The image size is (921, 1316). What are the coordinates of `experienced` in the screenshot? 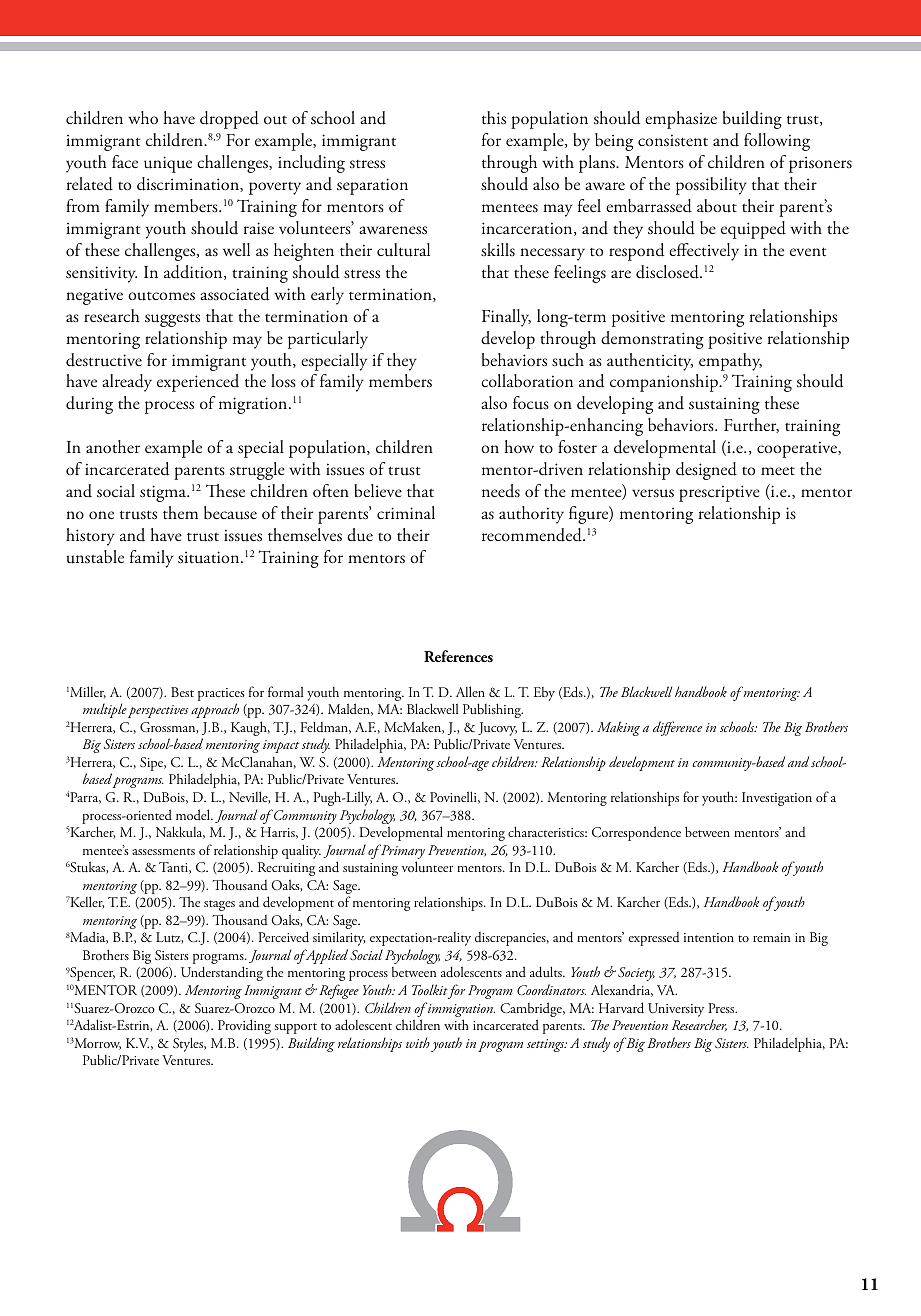 It's located at (198, 383).
